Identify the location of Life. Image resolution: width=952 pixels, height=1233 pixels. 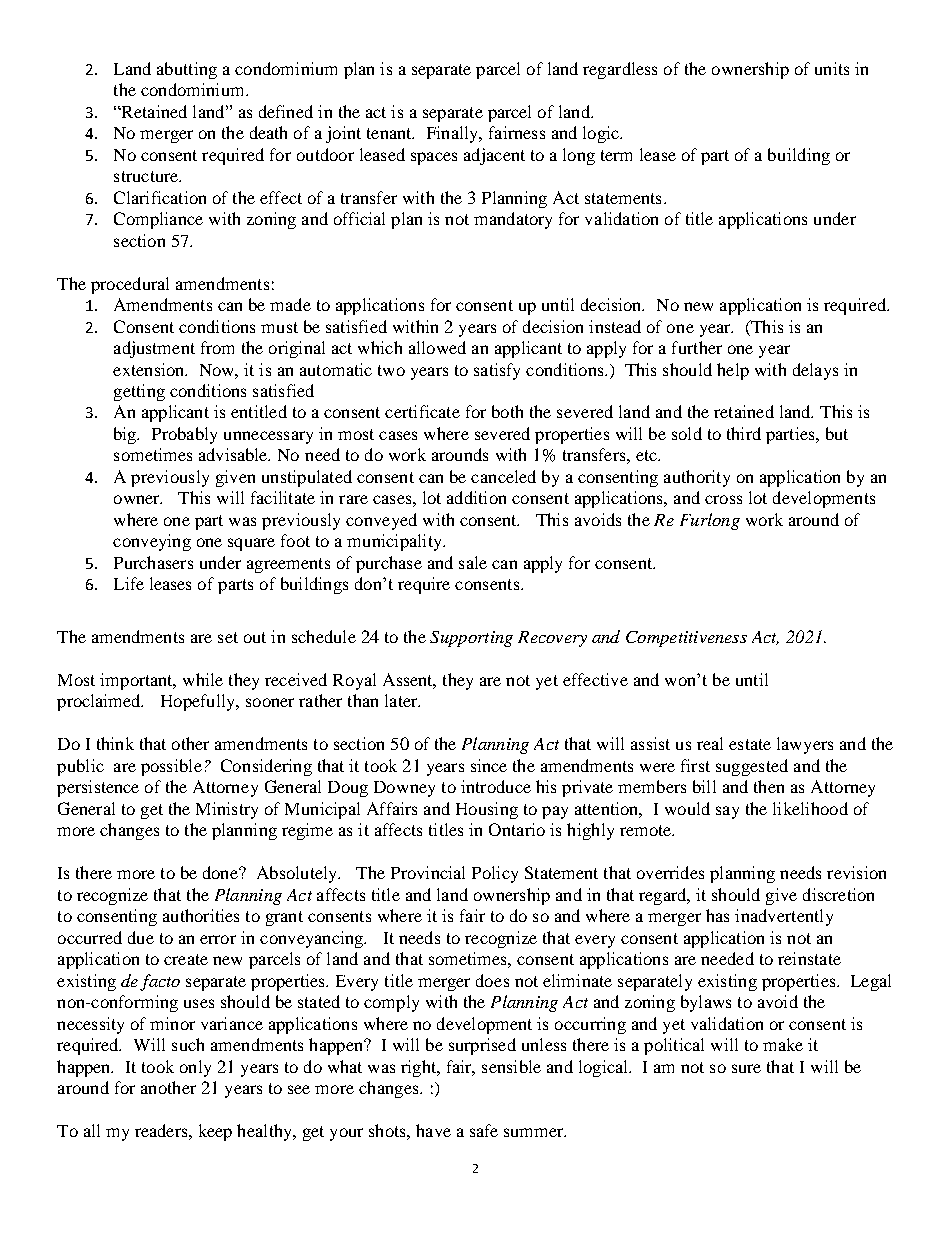
(129, 583).
